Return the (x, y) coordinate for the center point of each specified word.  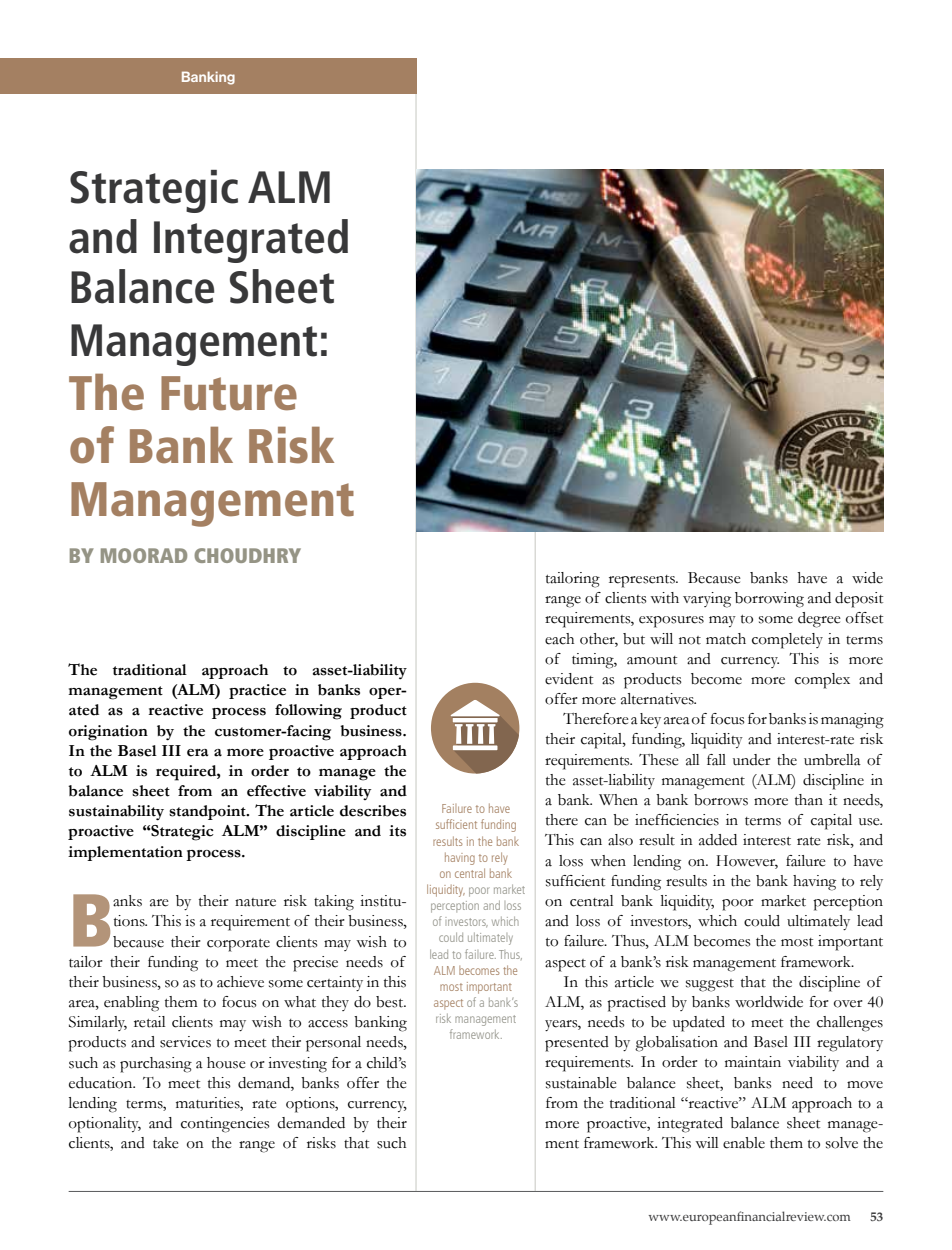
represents (643, 581)
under (752, 760)
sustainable (581, 1083)
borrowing (769, 600)
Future (229, 393)
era (197, 753)
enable (744, 1143)
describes (373, 811)
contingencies (225, 1125)
